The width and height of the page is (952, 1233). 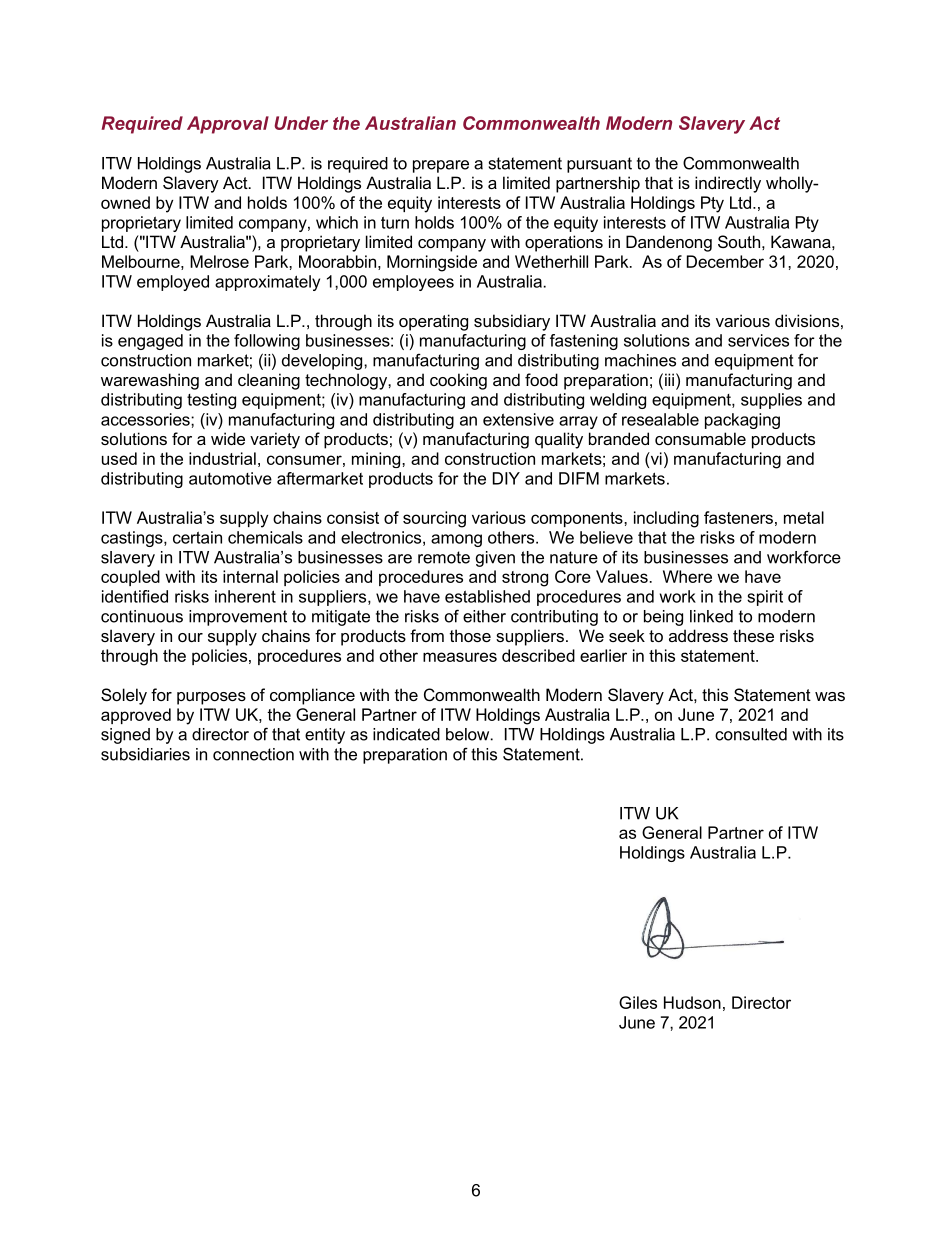 What do you see at coordinates (253, 754) in the page?
I see `connection` at bounding box center [253, 754].
